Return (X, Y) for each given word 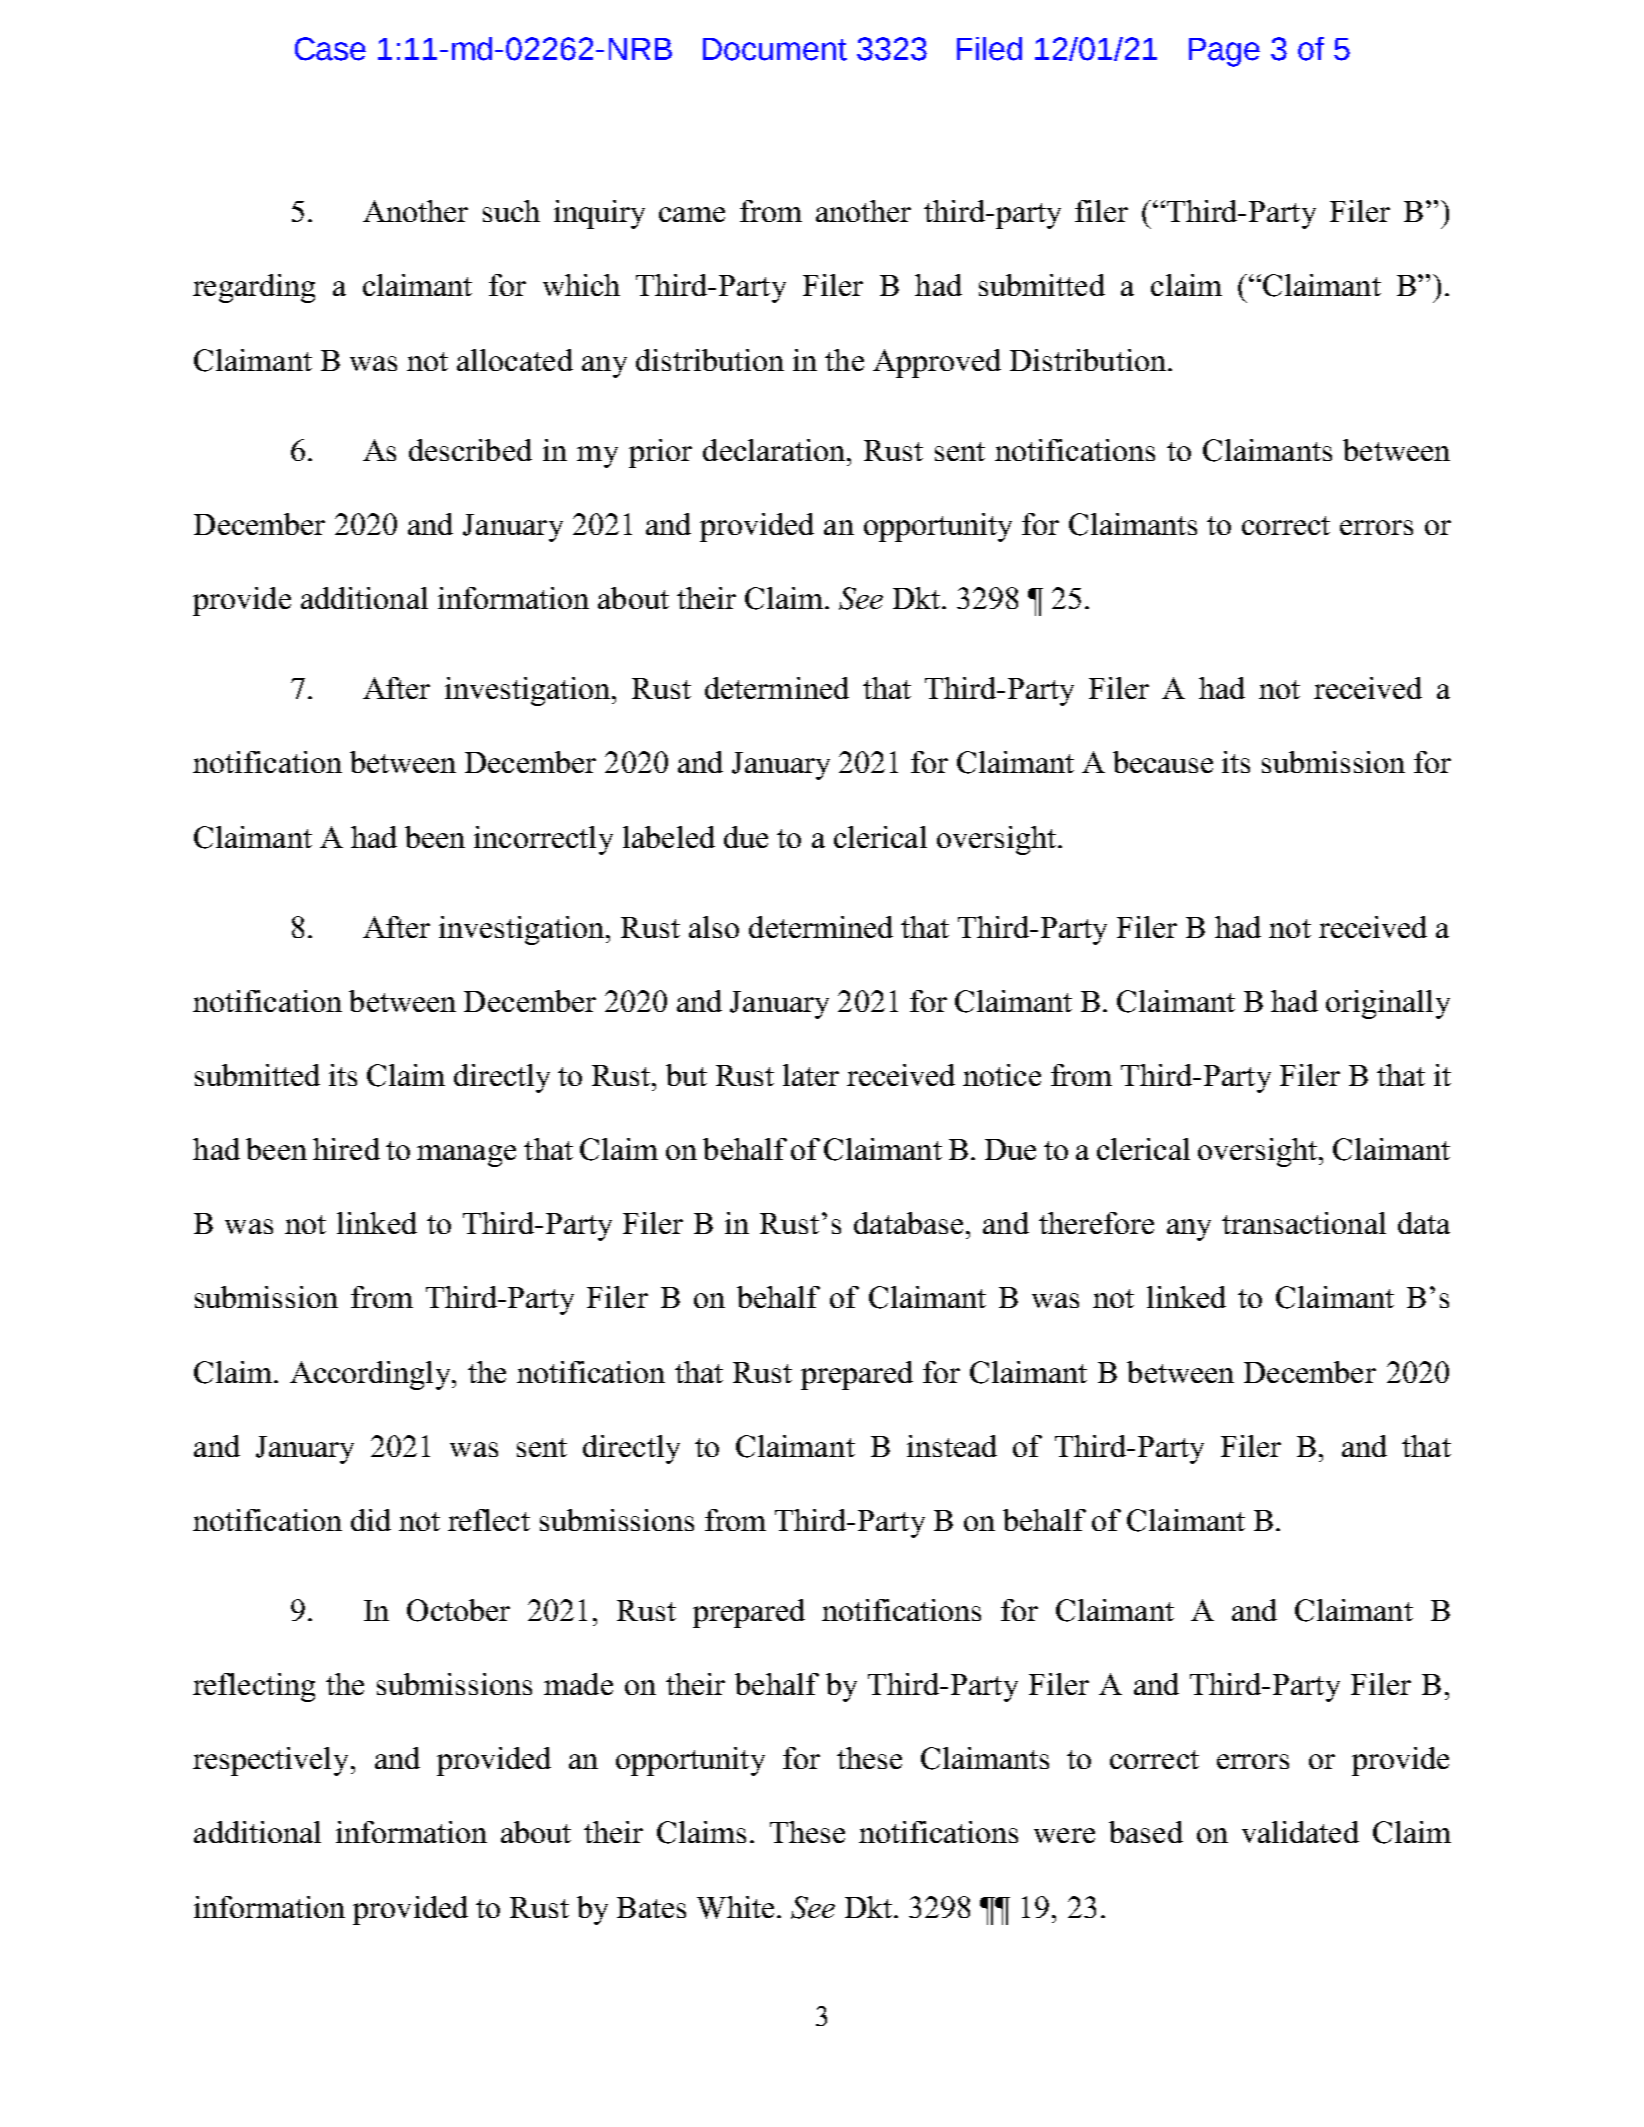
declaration (775, 450)
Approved (937, 363)
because (1163, 762)
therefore (1096, 1223)
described (470, 450)
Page (1224, 52)
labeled (669, 837)
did (371, 1520)
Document (775, 49)
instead (952, 1446)
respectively (272, 1761)
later (811, 1075)
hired (346, 1149)
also (714, 927)
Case (330, 49)
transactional (1304, 1223)
